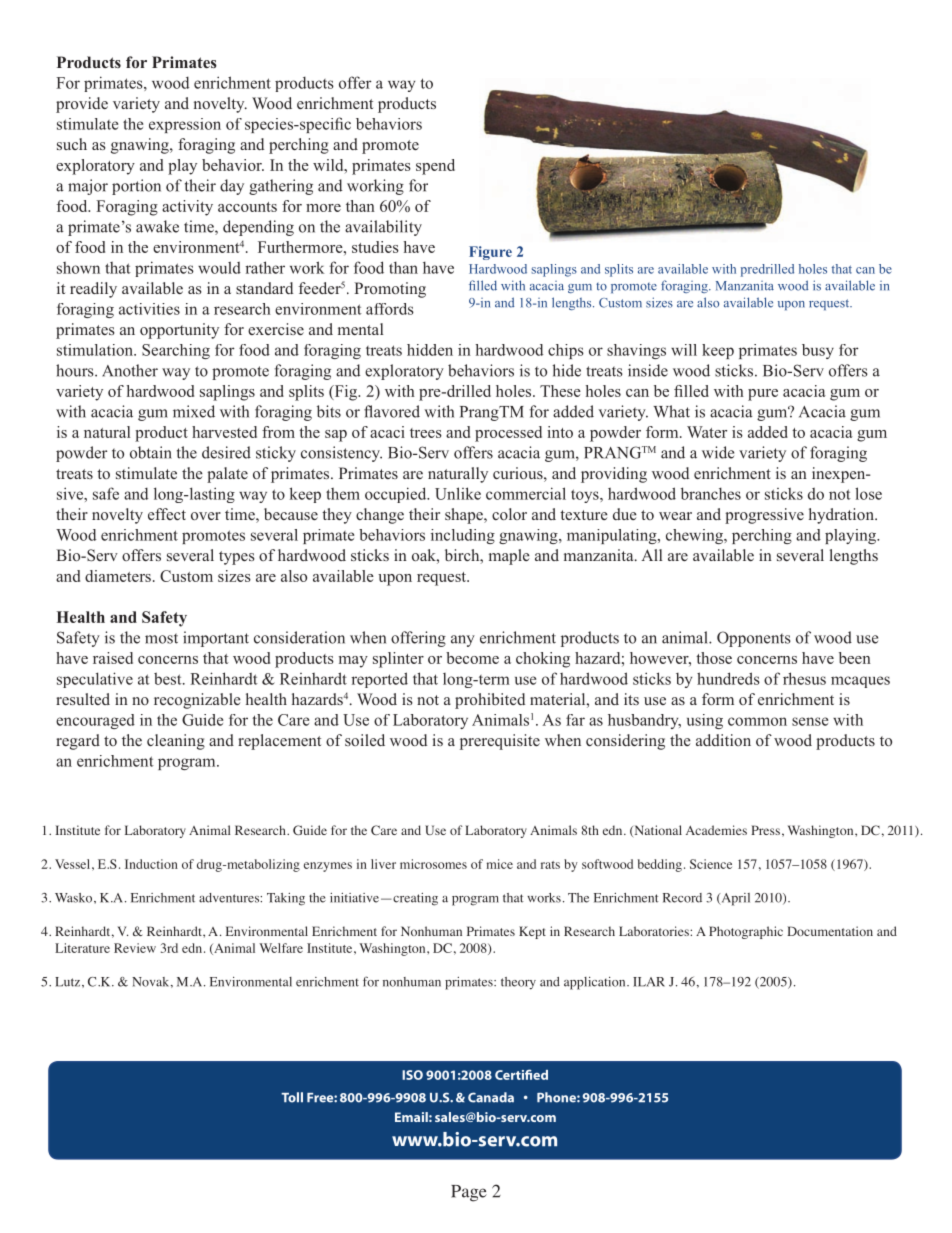 This page has width=952, height=1233. Describe the element at coordinates (716, 830) in the page. I see `Academies` at that location.
